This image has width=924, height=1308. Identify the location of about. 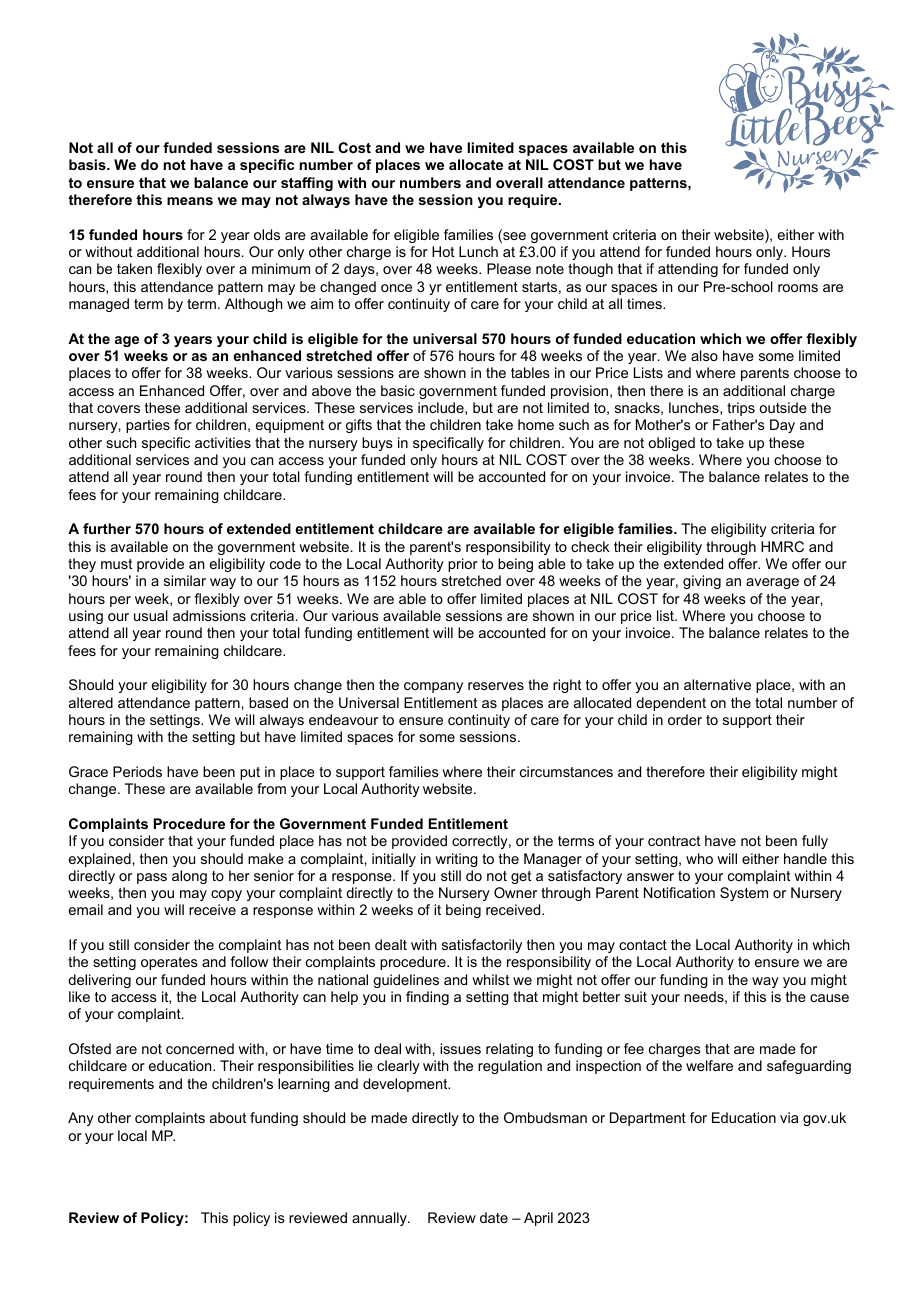
(228, 1117).
